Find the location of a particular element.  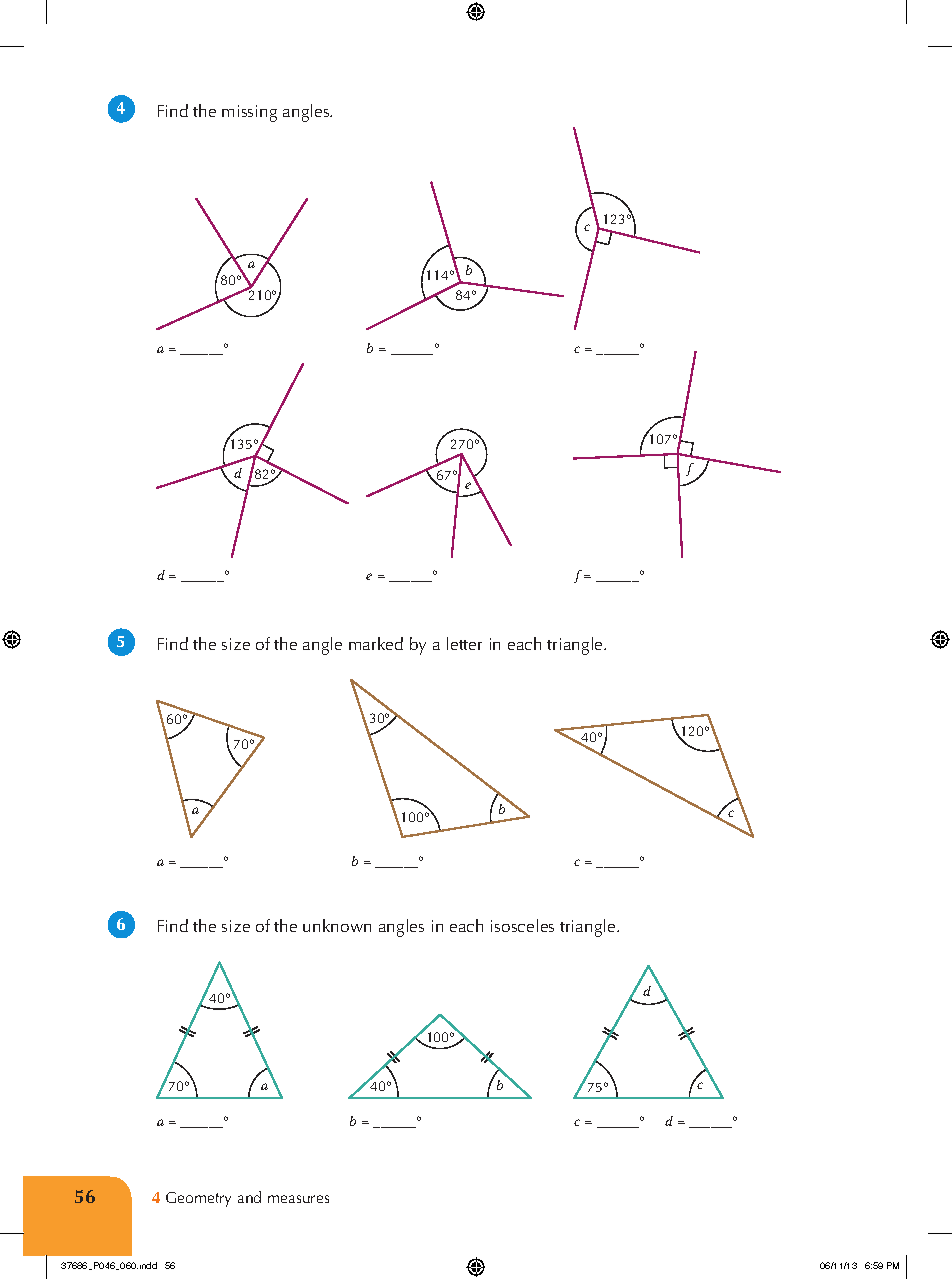

isosceles is located at coordinates (522, 925).
